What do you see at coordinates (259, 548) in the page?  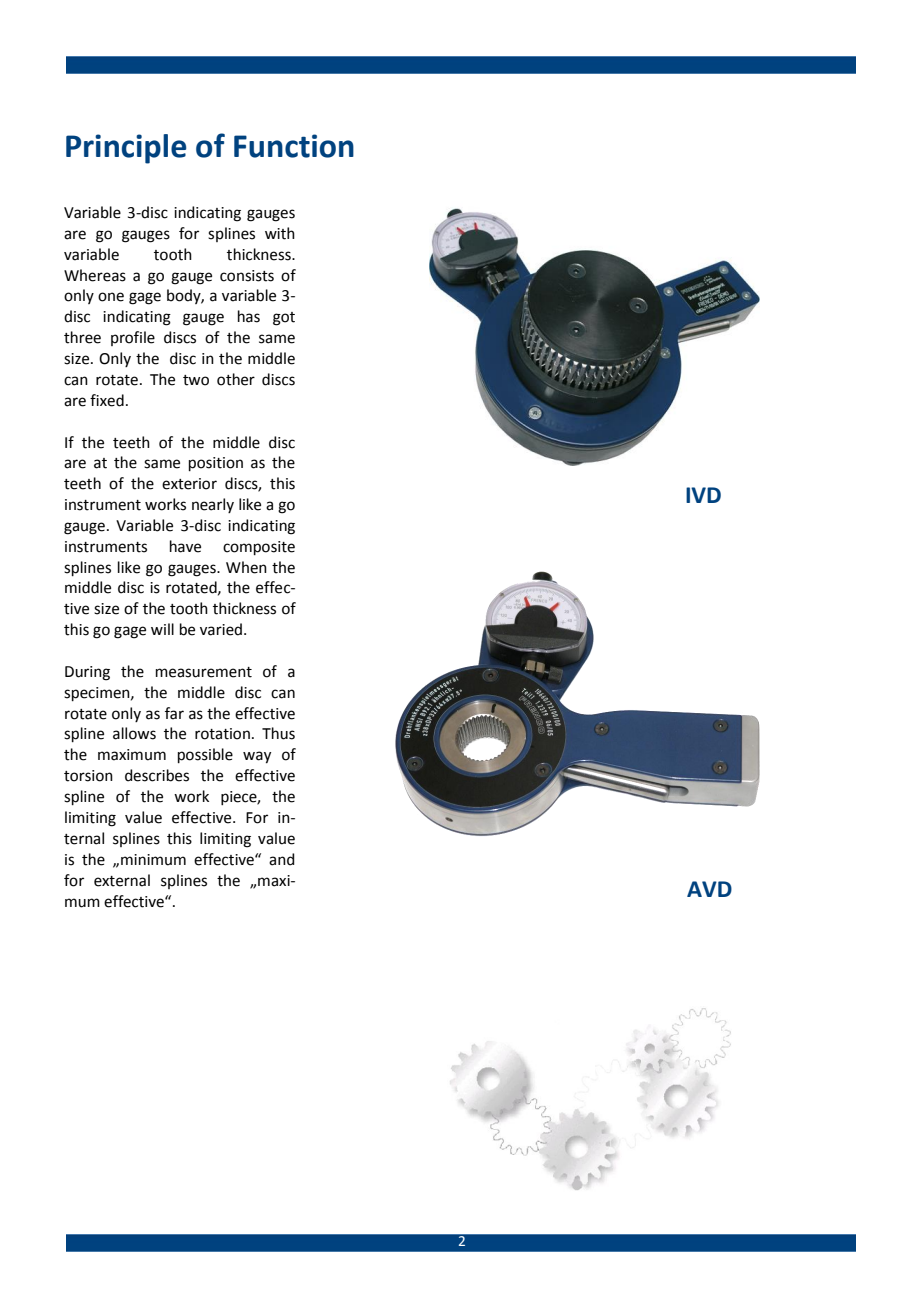 I see `composite` at bounding box center [259, 548].
